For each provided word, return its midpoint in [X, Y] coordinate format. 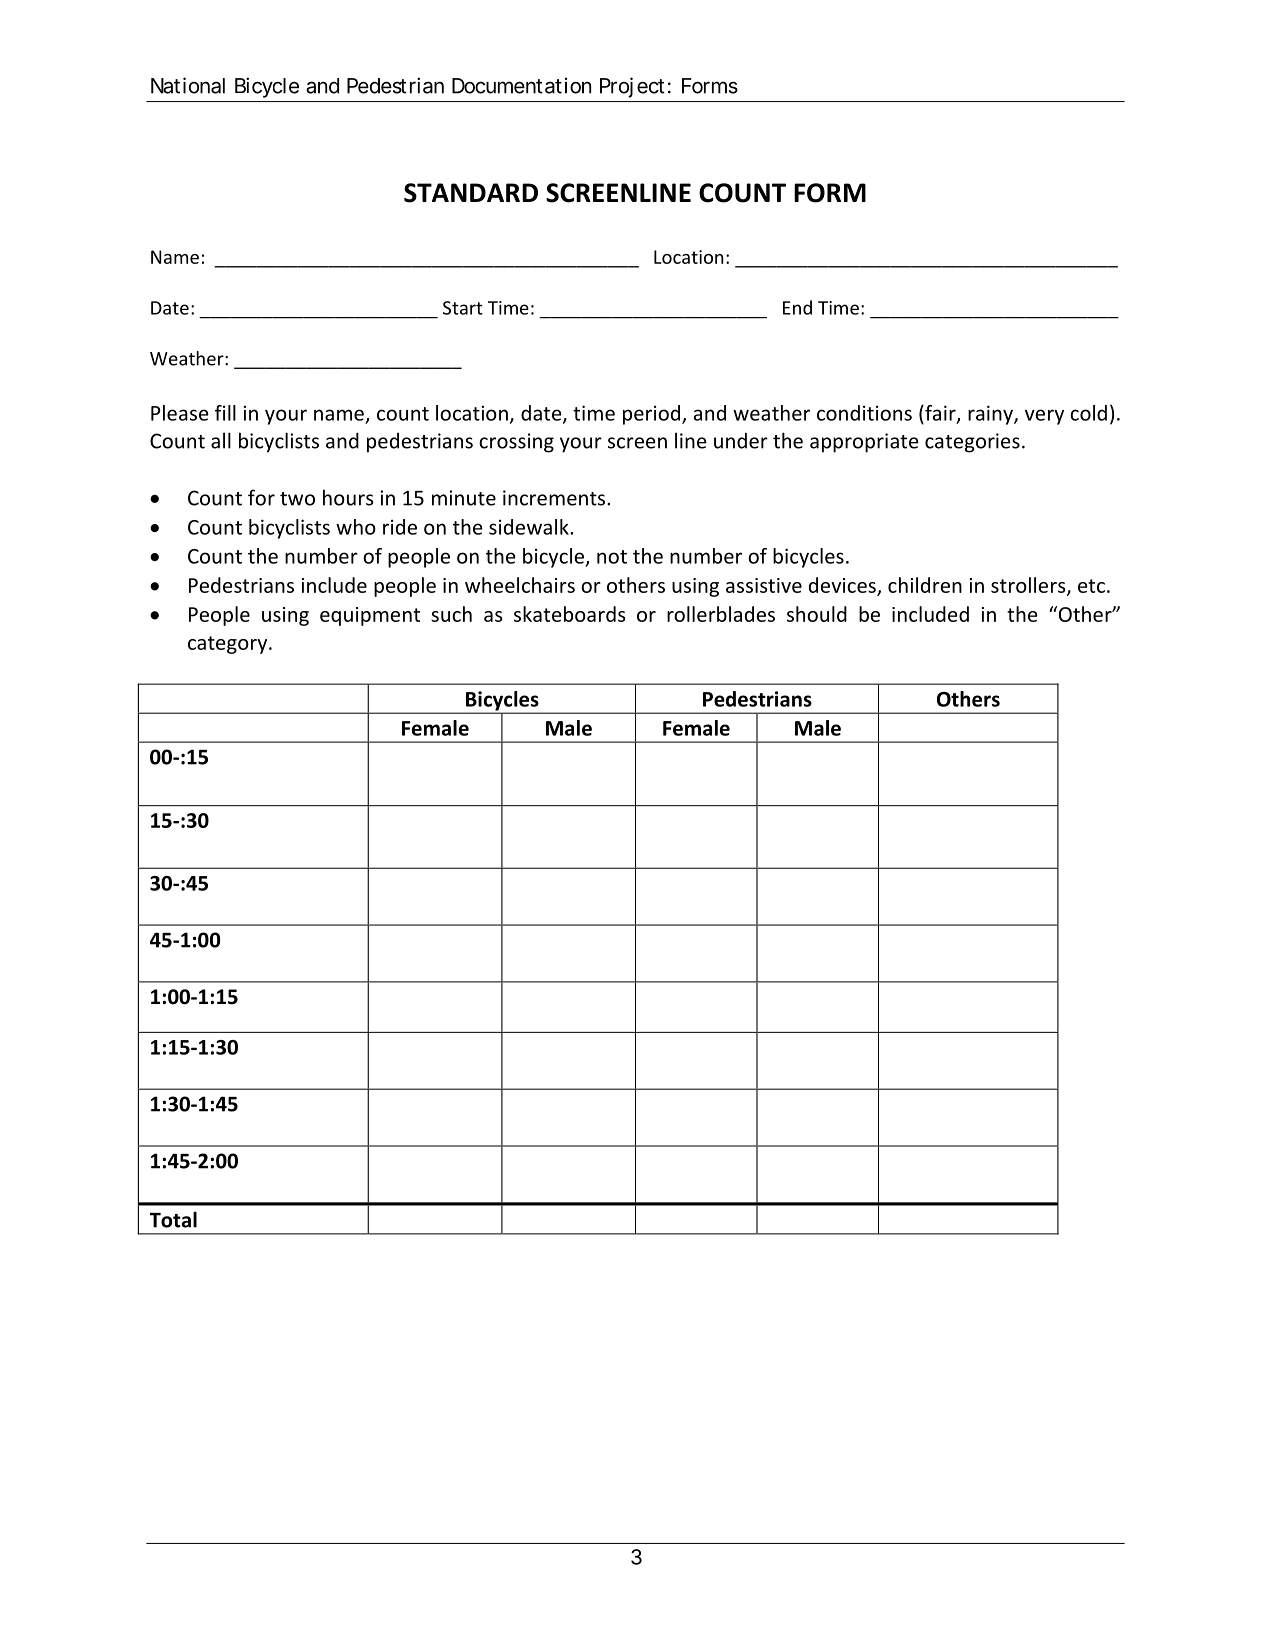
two [297, 499]
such [451, 614]
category [229, 645]
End [797, 307]
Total [173, 1219]
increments [555, 498]
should [817, 614]
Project [632, 87]
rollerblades [721, 614]
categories [972, 443]
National [188, 85]
